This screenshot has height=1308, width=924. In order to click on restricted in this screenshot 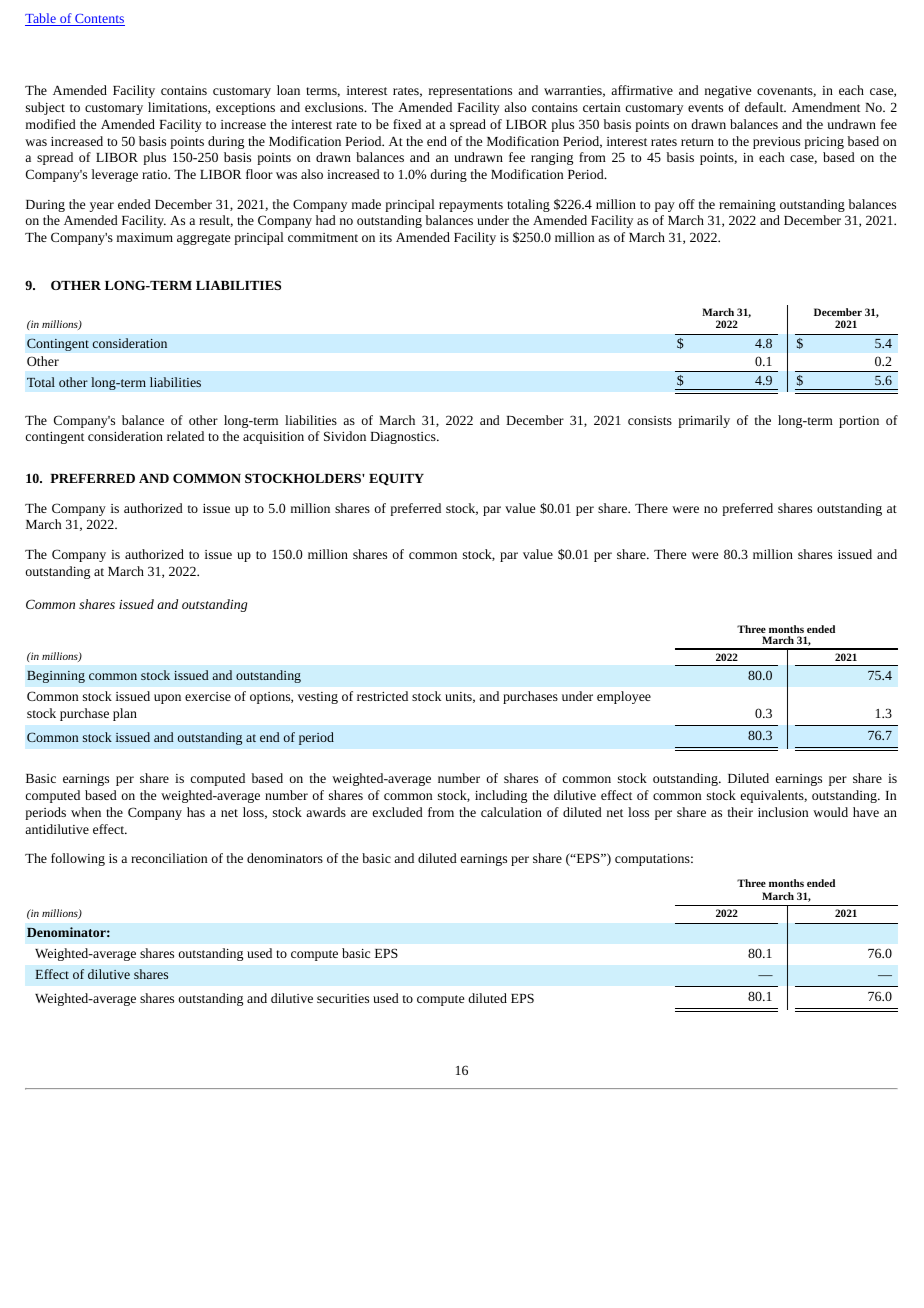, I will do `click(382, 696)`.
